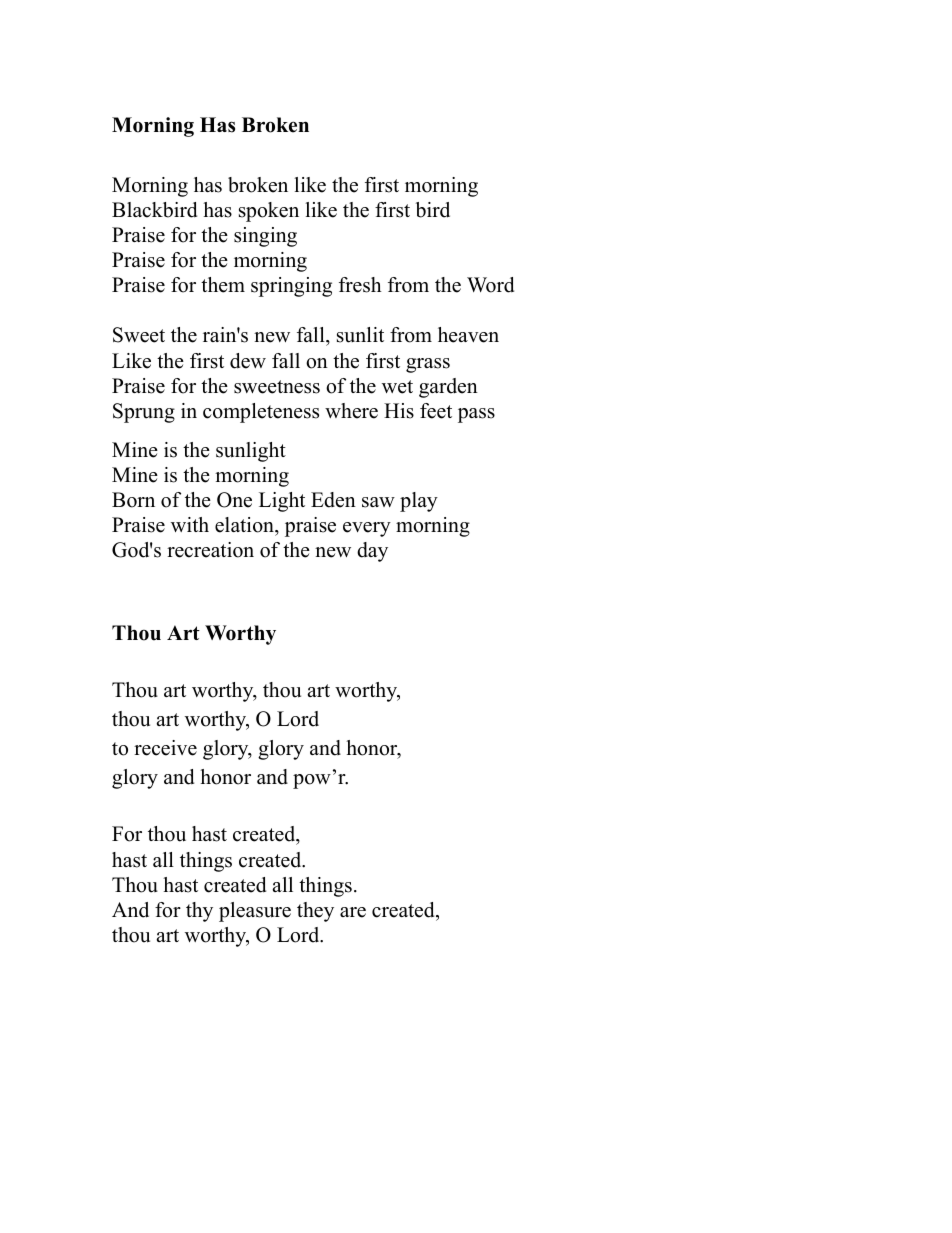 The width and height of the image is (952, 1233). What do you see at coordinates (255, 912) in the image?
I see `pleasure` at bounding box center [255, 912].
